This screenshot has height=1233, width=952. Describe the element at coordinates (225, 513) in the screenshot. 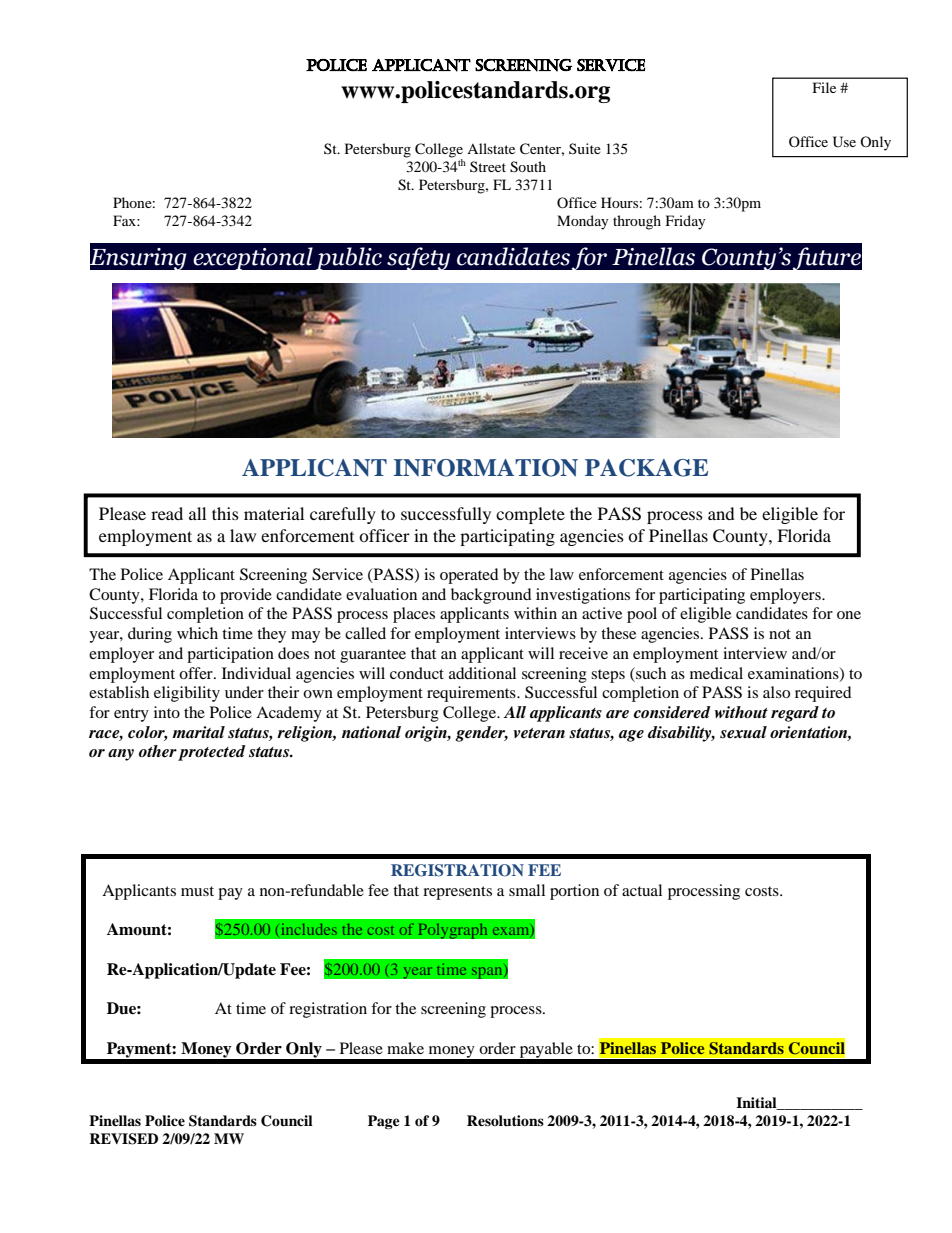

I see `this` at that location.
